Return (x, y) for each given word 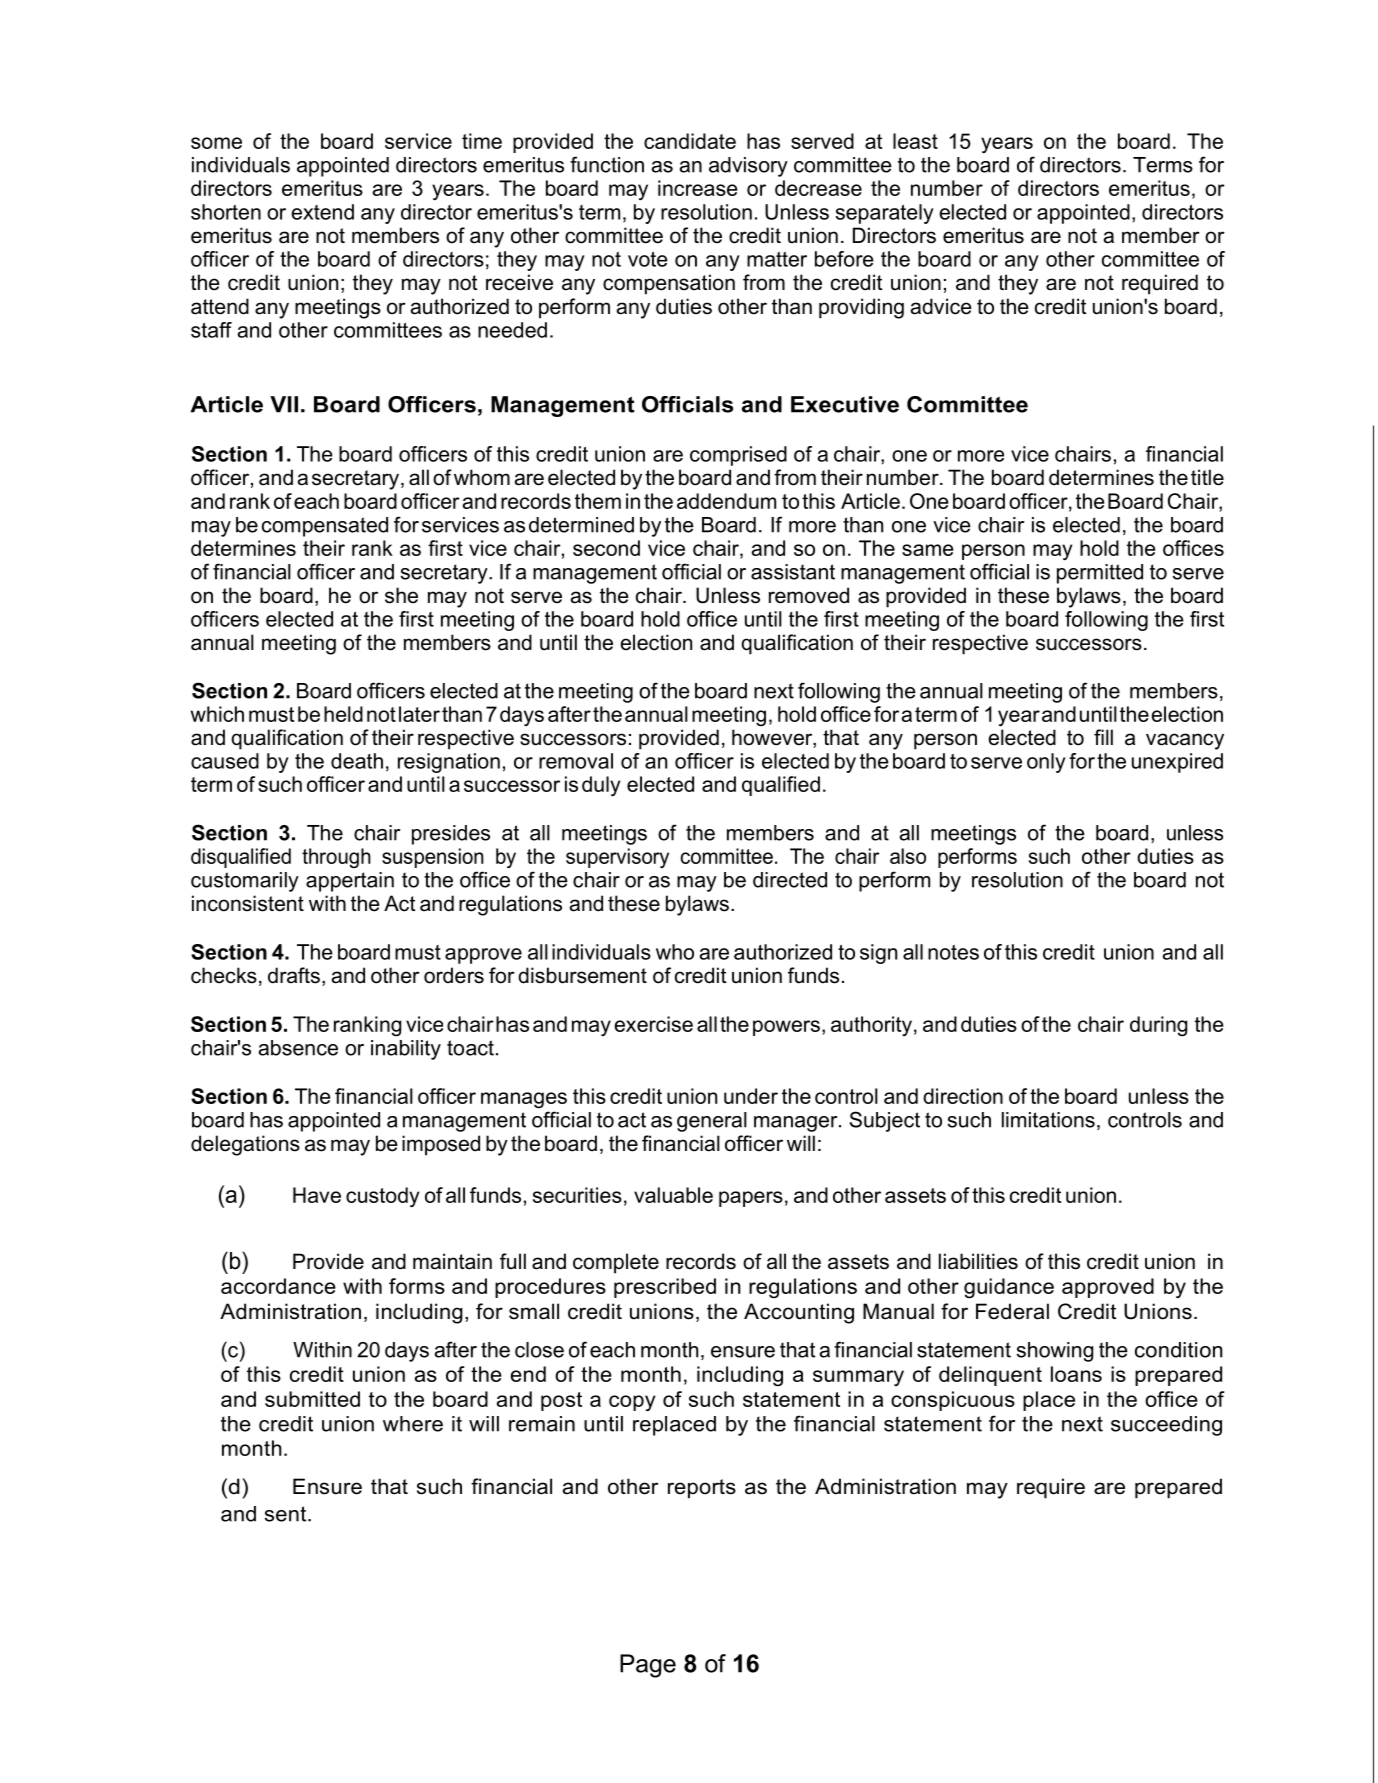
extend (323, 212)
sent (287, 1514)
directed (790, 880)
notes (953, 952)
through (336, 858)
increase (697, 188)
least (915, 141)
